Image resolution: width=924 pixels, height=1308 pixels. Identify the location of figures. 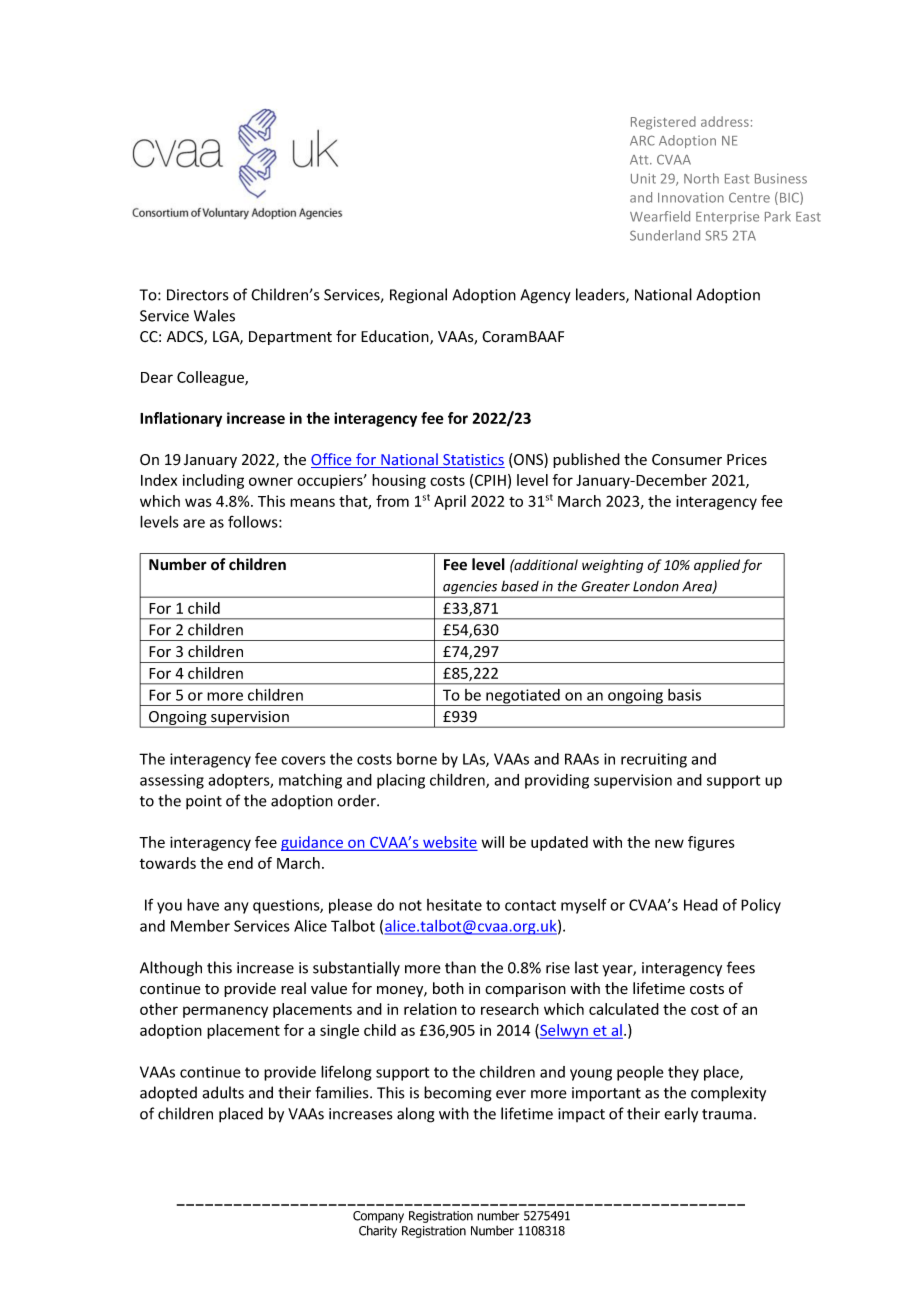
(711, 843).
